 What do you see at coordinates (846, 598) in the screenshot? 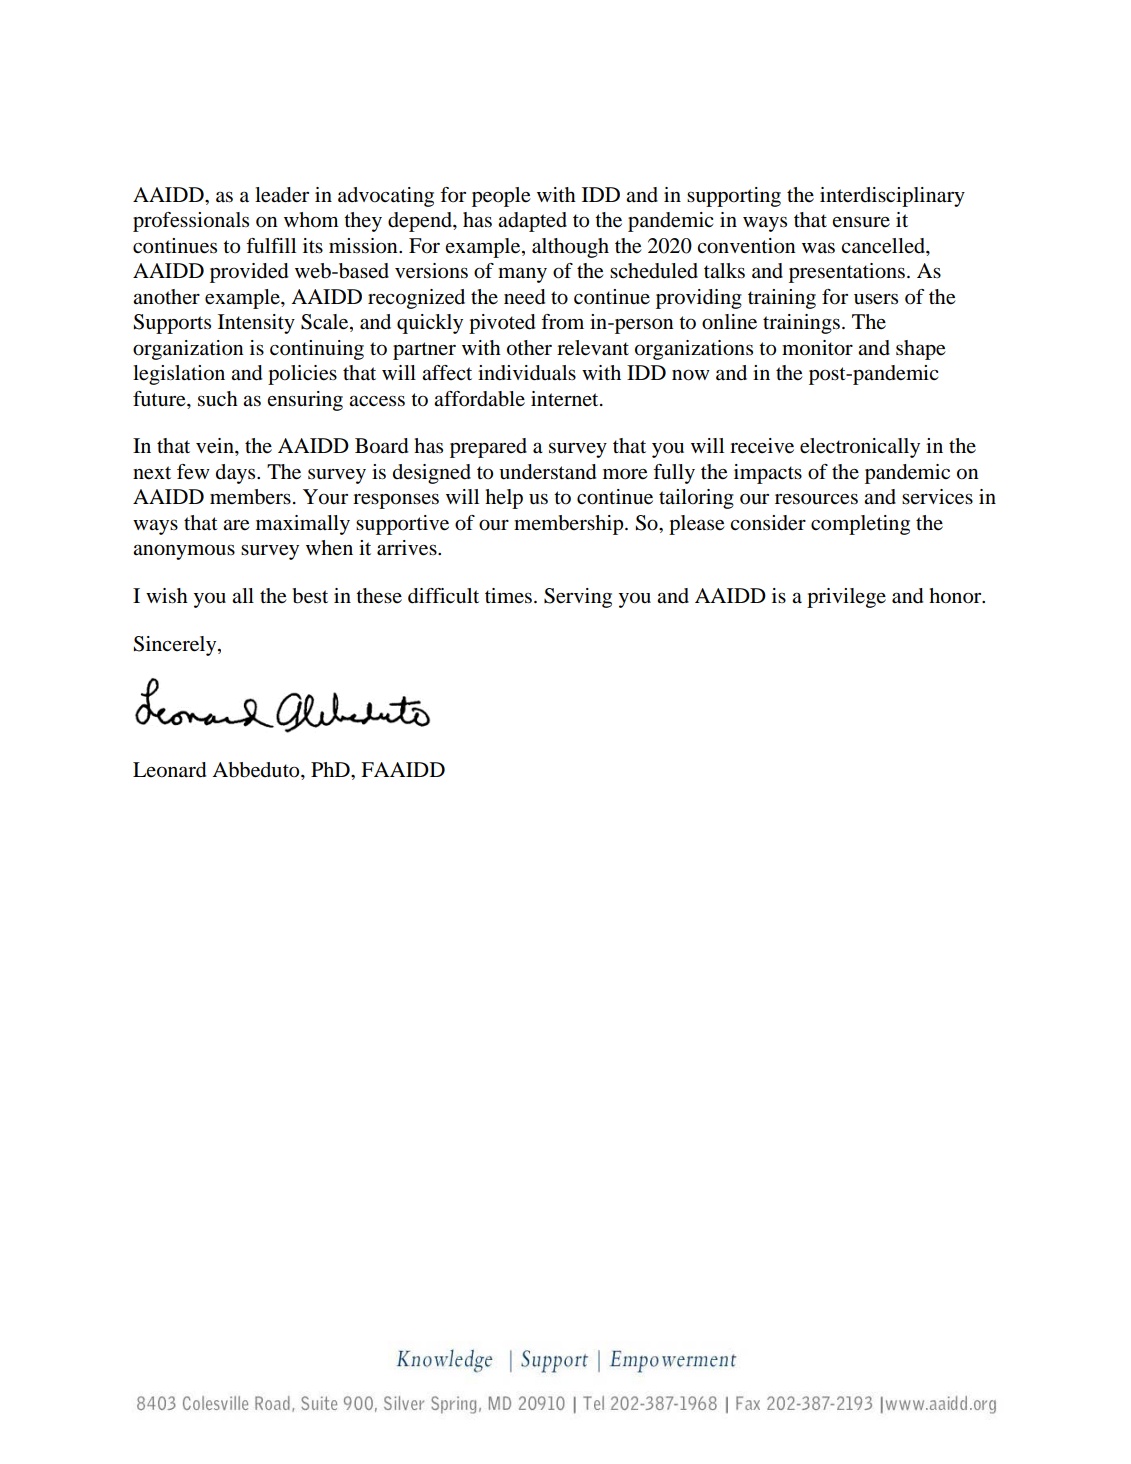
I see `privilege` at bounding box center [846, 598].
